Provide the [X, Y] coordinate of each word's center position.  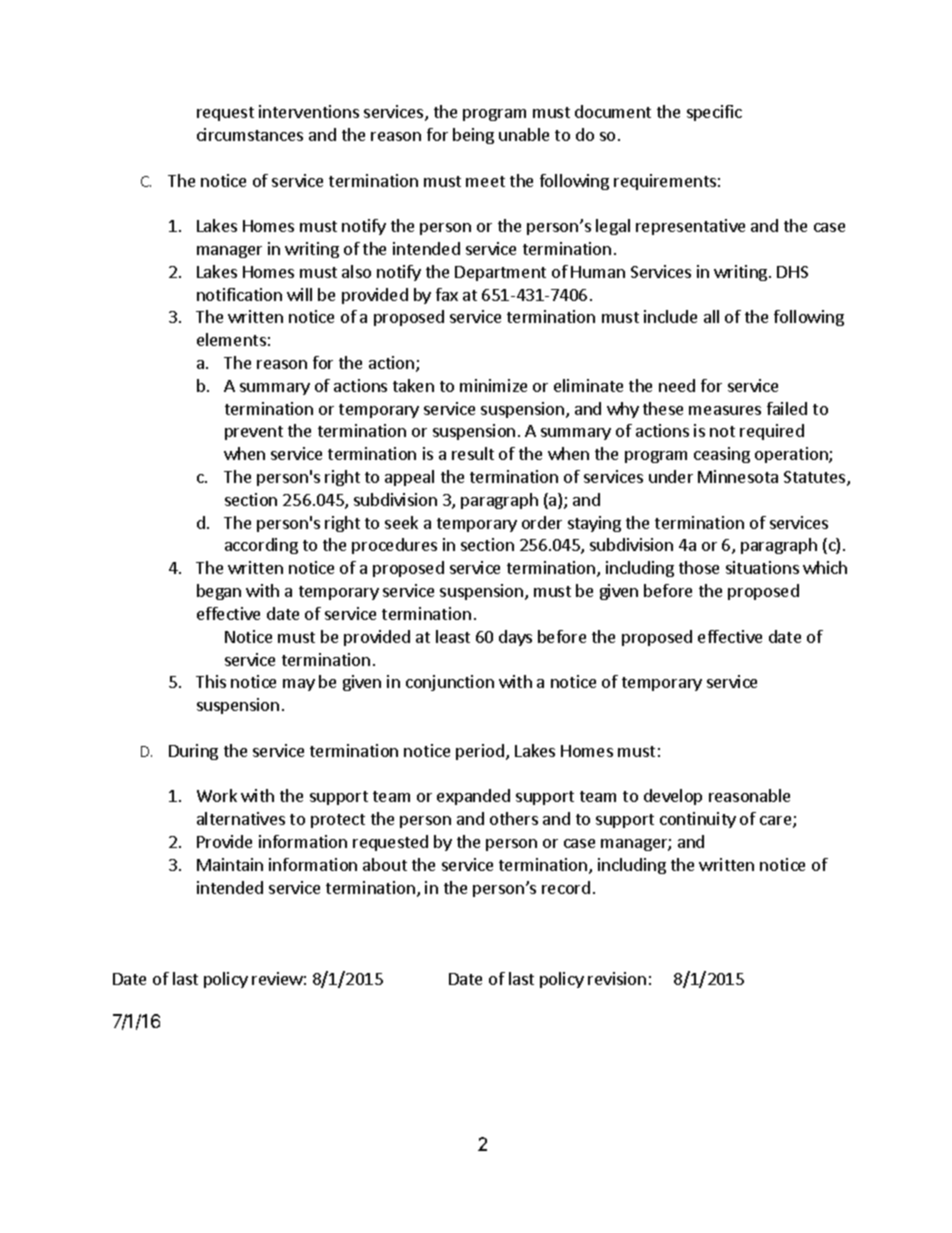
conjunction [450, 683]
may [299, 685]
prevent [254, 433]
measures [725, 410]
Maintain [230, 864]
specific [714, 113]
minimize [493, 385]
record [566, 887]
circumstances [250, 134]
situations [762, 567]
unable [524, 134]
